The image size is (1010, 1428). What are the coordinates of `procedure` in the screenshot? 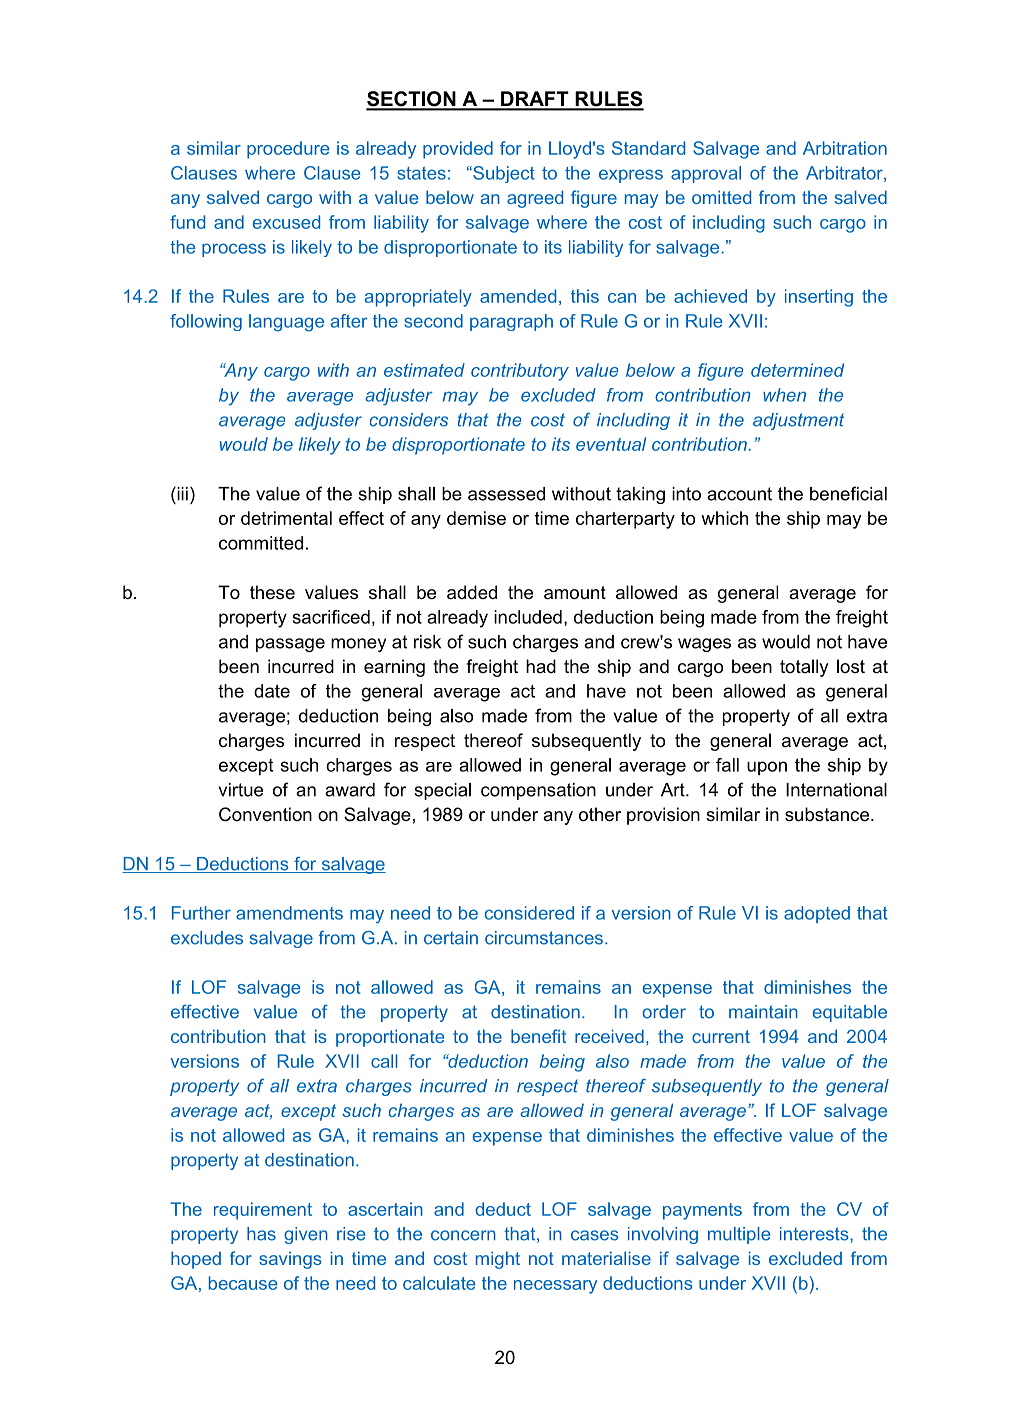 It's located at (288, 150).
